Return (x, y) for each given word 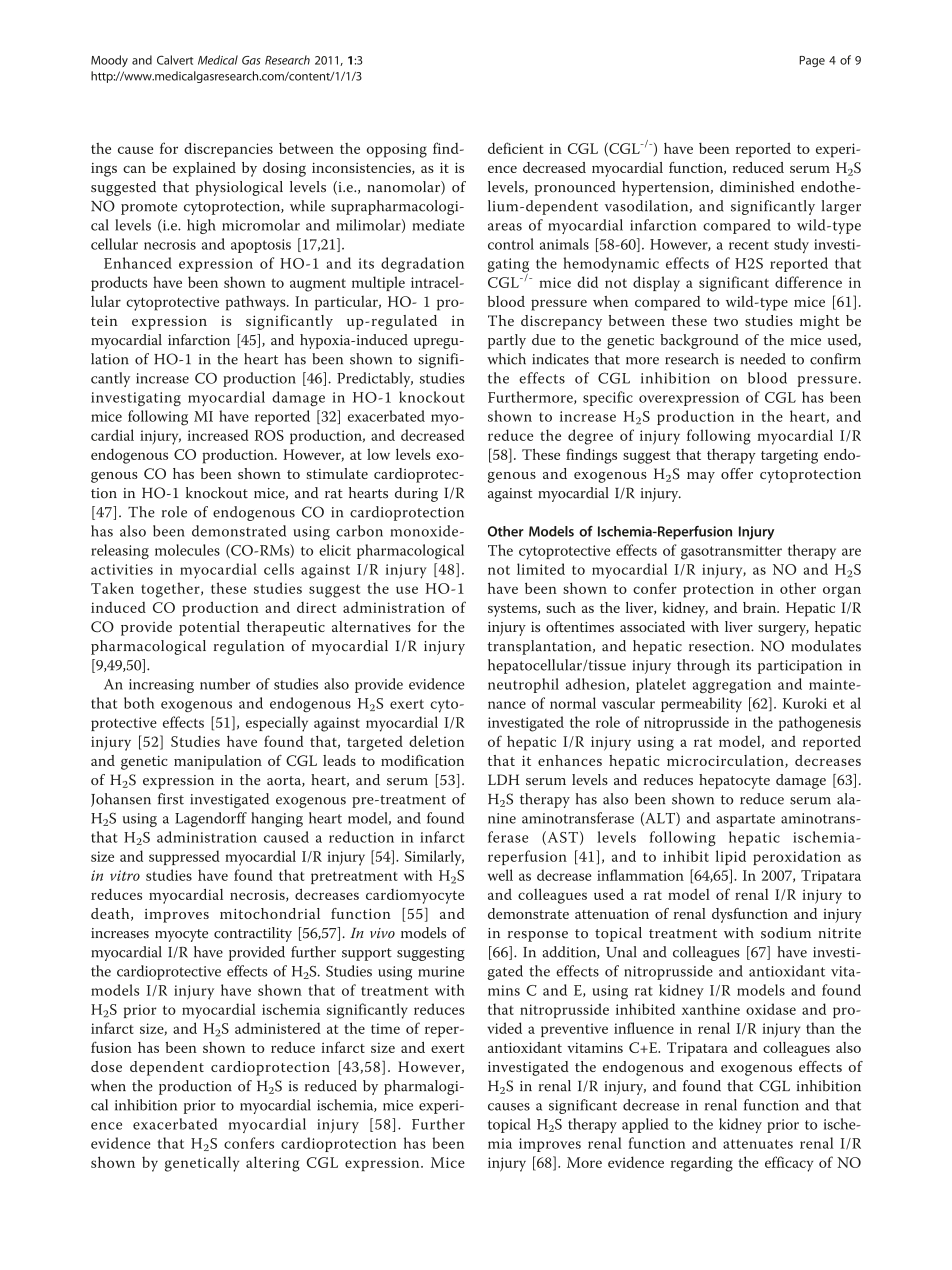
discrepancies (228, 150)
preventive (574, 1030)
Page (812, 61)
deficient (516, 148)
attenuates (758, 1144)
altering (273, 1164)
